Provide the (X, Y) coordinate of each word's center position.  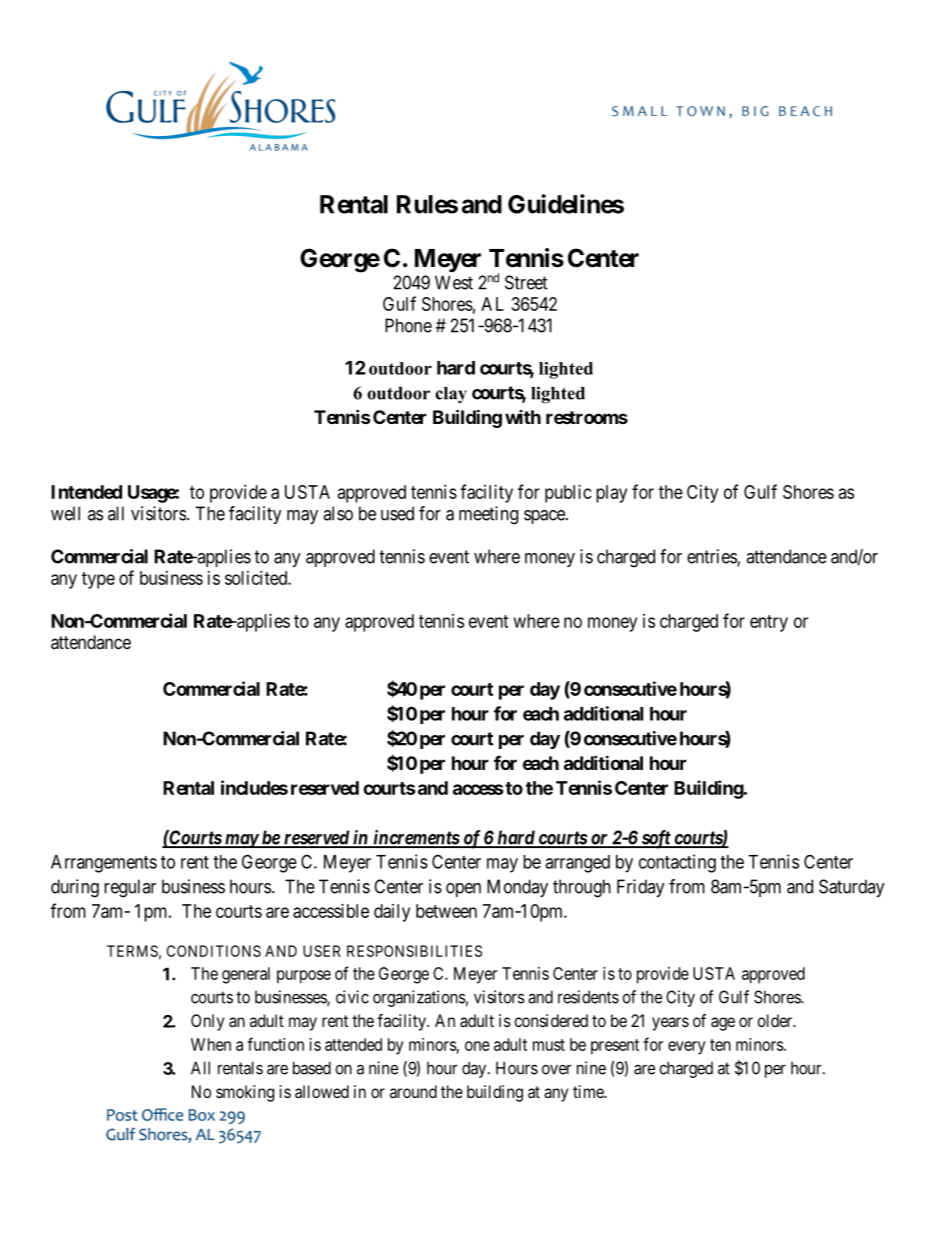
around (413, 1091)
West (454, 282)
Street (526, 282)
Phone (408, 325)
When (211, 1044)
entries (712, 557)
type (98, 580)
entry (769, 623)
